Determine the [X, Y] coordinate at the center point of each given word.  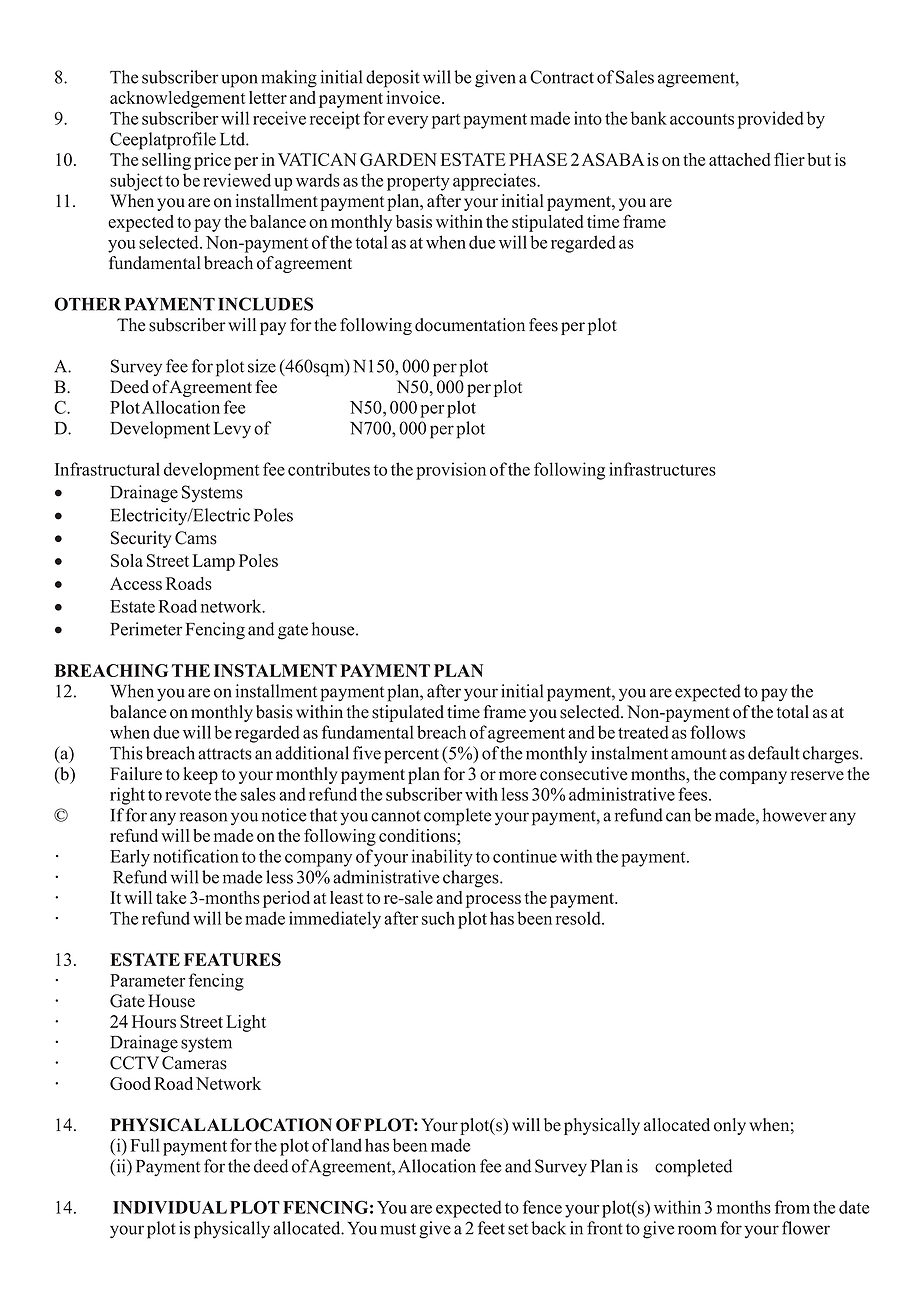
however [795, 815]
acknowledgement [177, 99]
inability [442, 858]
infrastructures [662, 469]
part [446, 121]
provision [451, 471]
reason [203, 817]
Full [145, 1145]
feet [491, 1228]
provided [771, 120]
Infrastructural [107, 469]
